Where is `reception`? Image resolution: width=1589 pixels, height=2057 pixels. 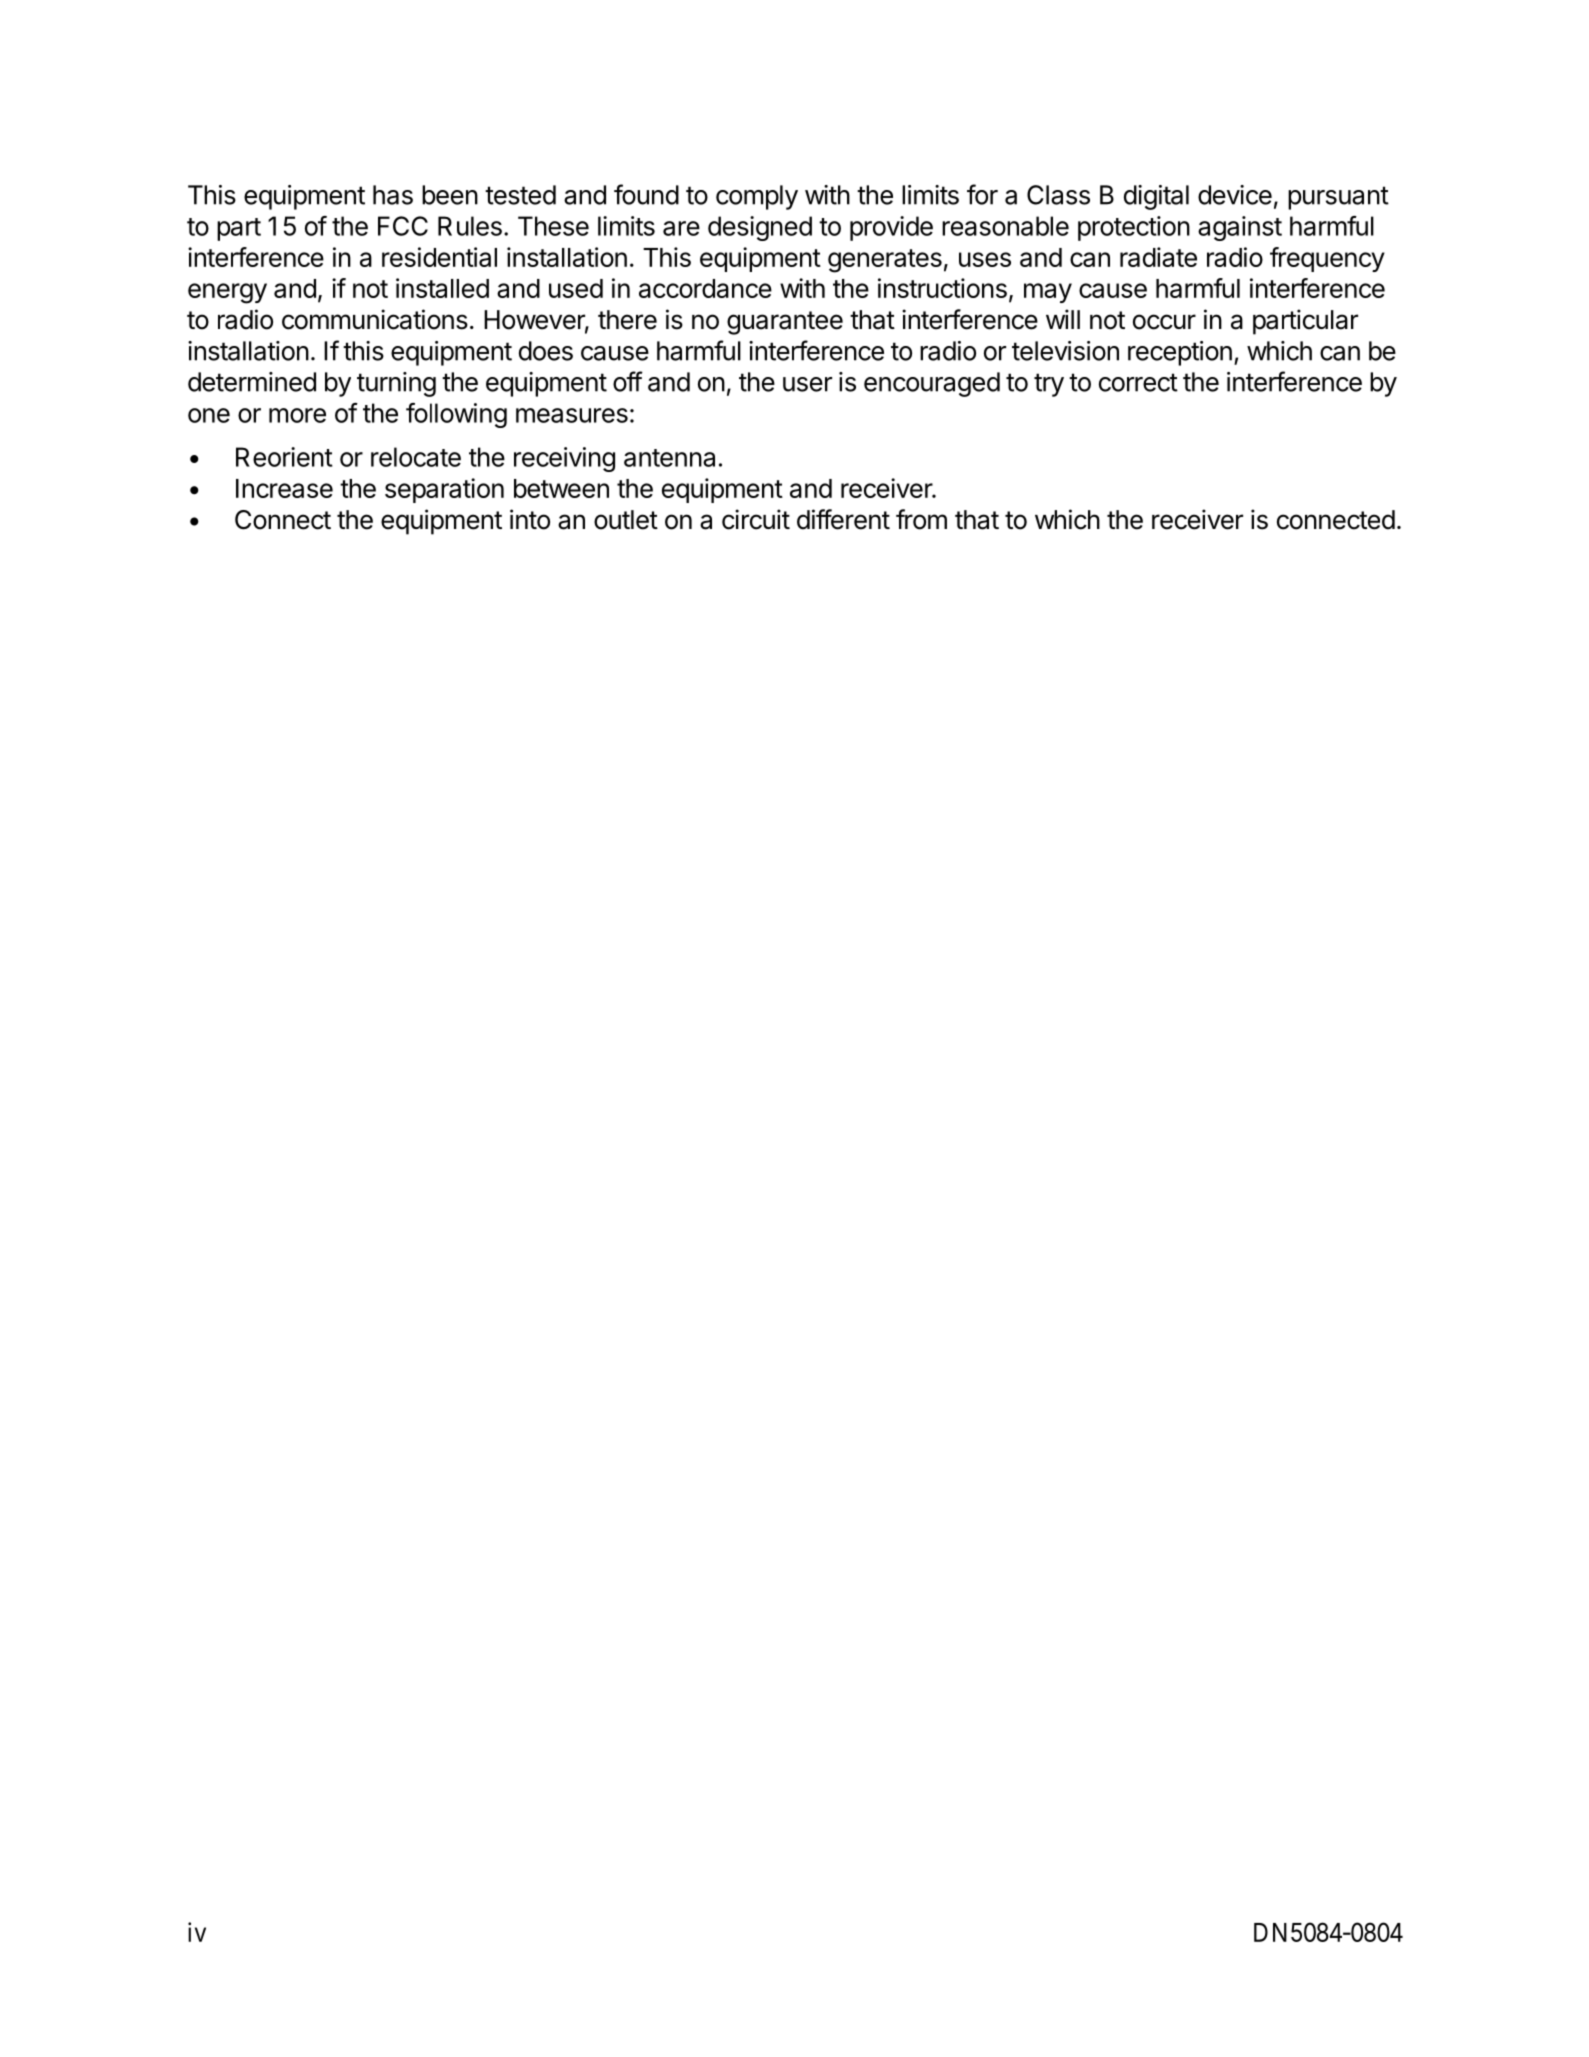
reception is located at coordinates (1180, 353).
